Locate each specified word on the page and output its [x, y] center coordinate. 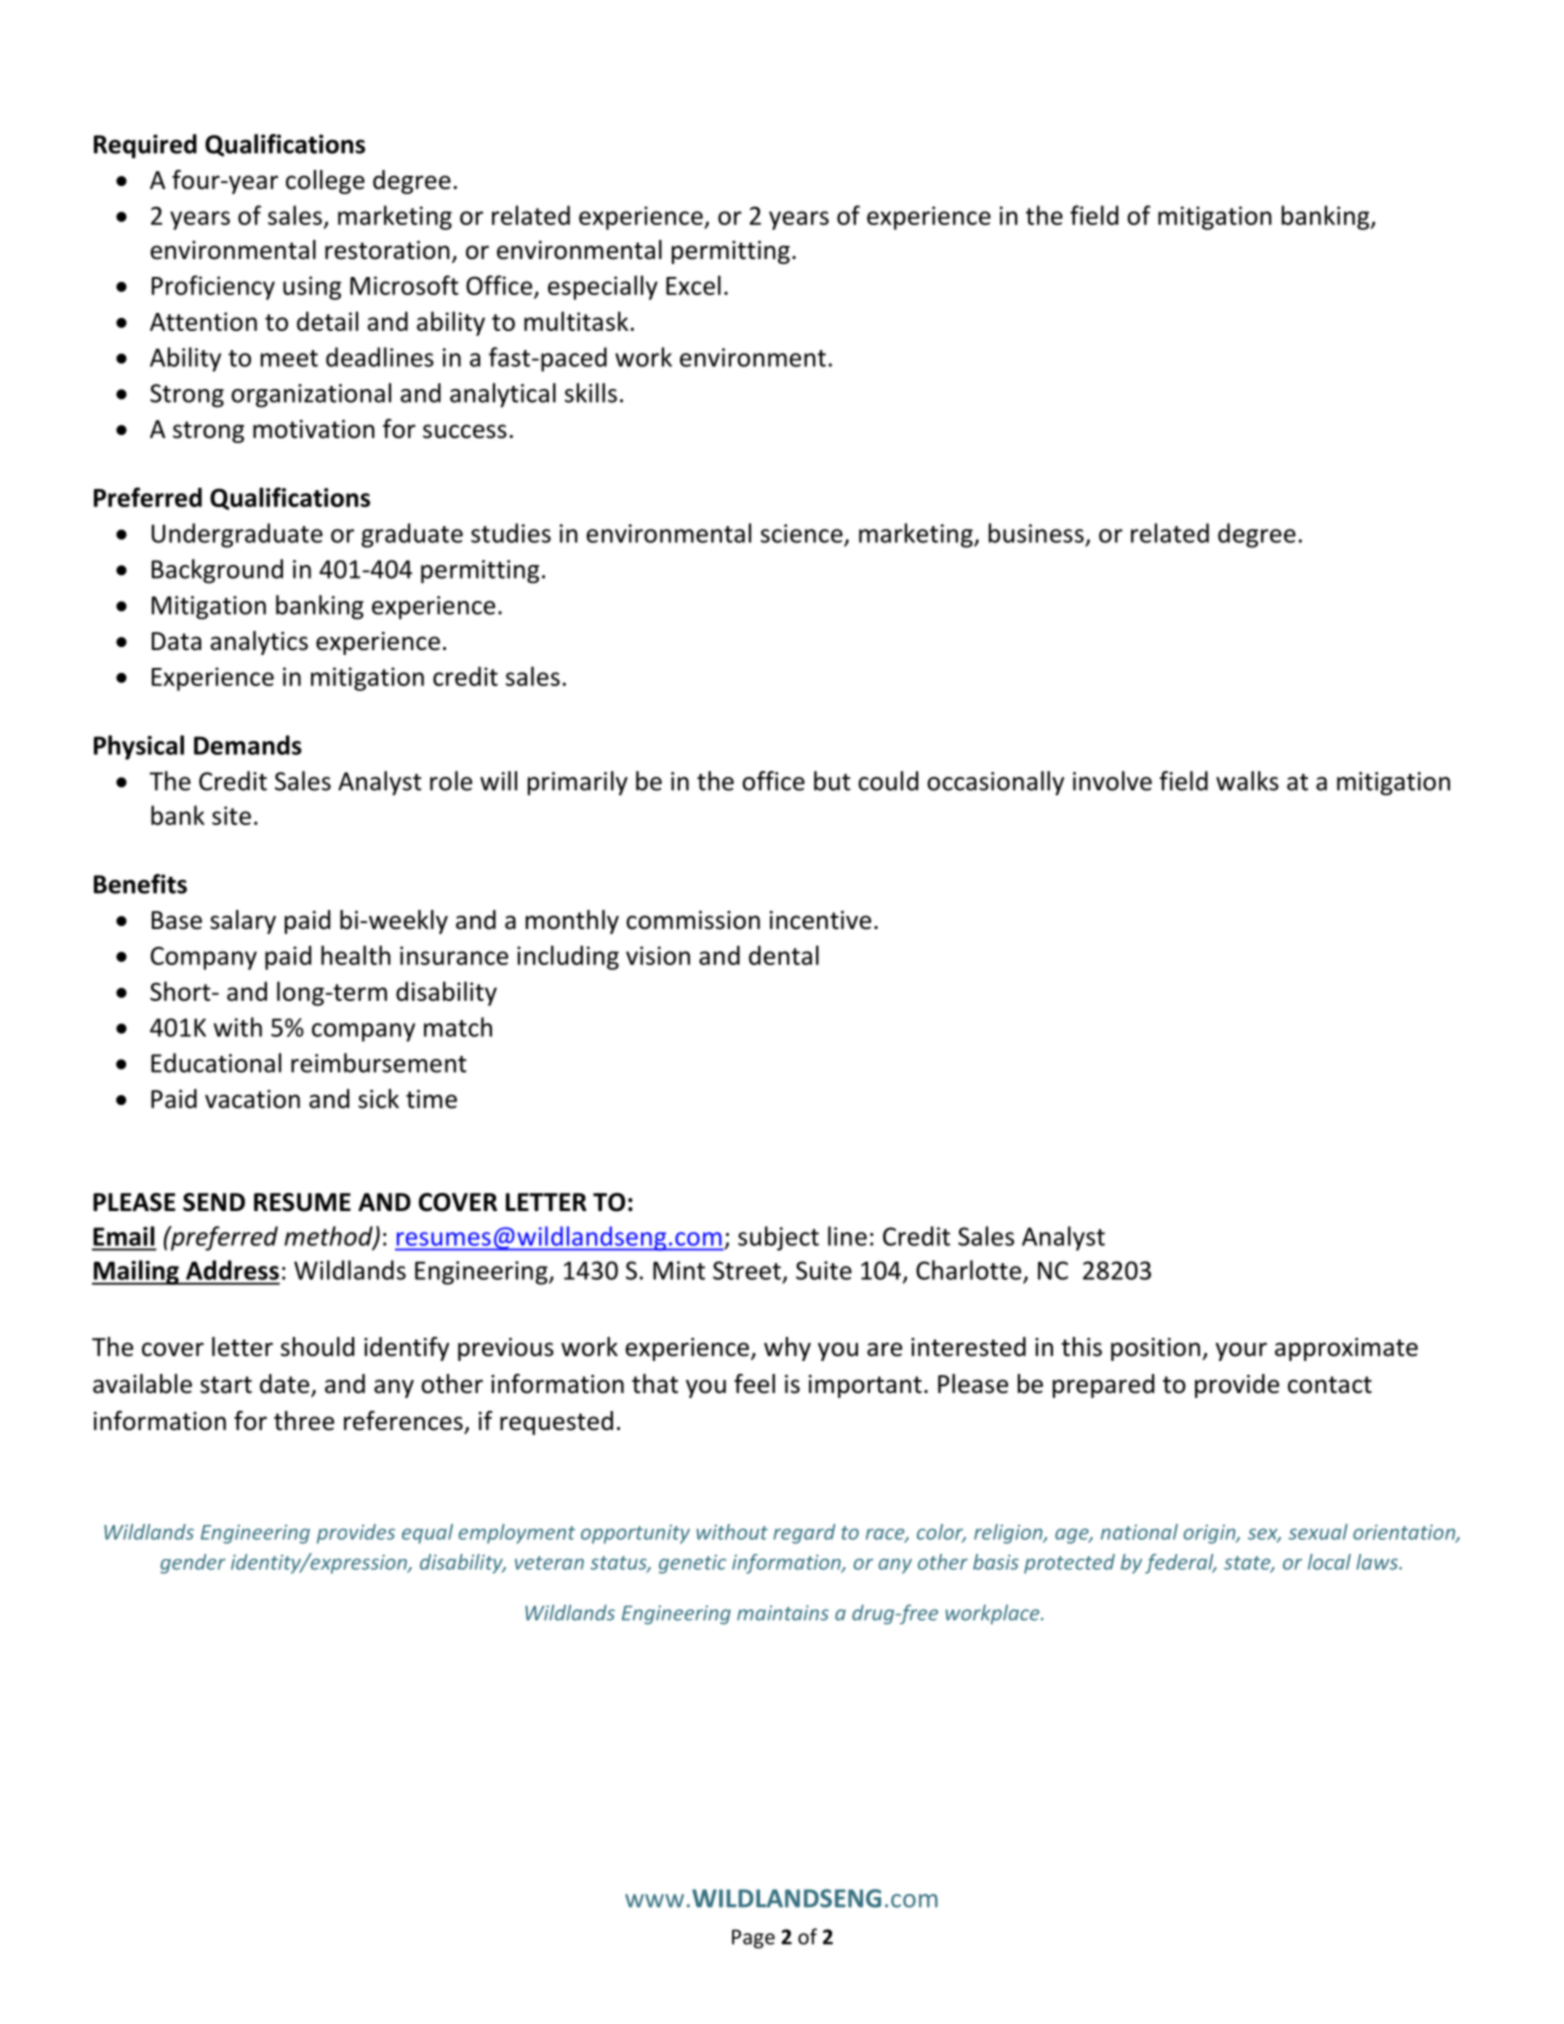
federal [1180, 1564]
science [802, 533]
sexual [1318, 1532]
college [325, 182]
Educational [216, 1063]
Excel [693, 285]
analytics [259, 643]
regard [804, 1534]
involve [1112, 781]
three [304, 1421]
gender [193, 1564]
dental [784, 955]
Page [753, 1939]
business [1036, 533]
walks [1247, 781]
